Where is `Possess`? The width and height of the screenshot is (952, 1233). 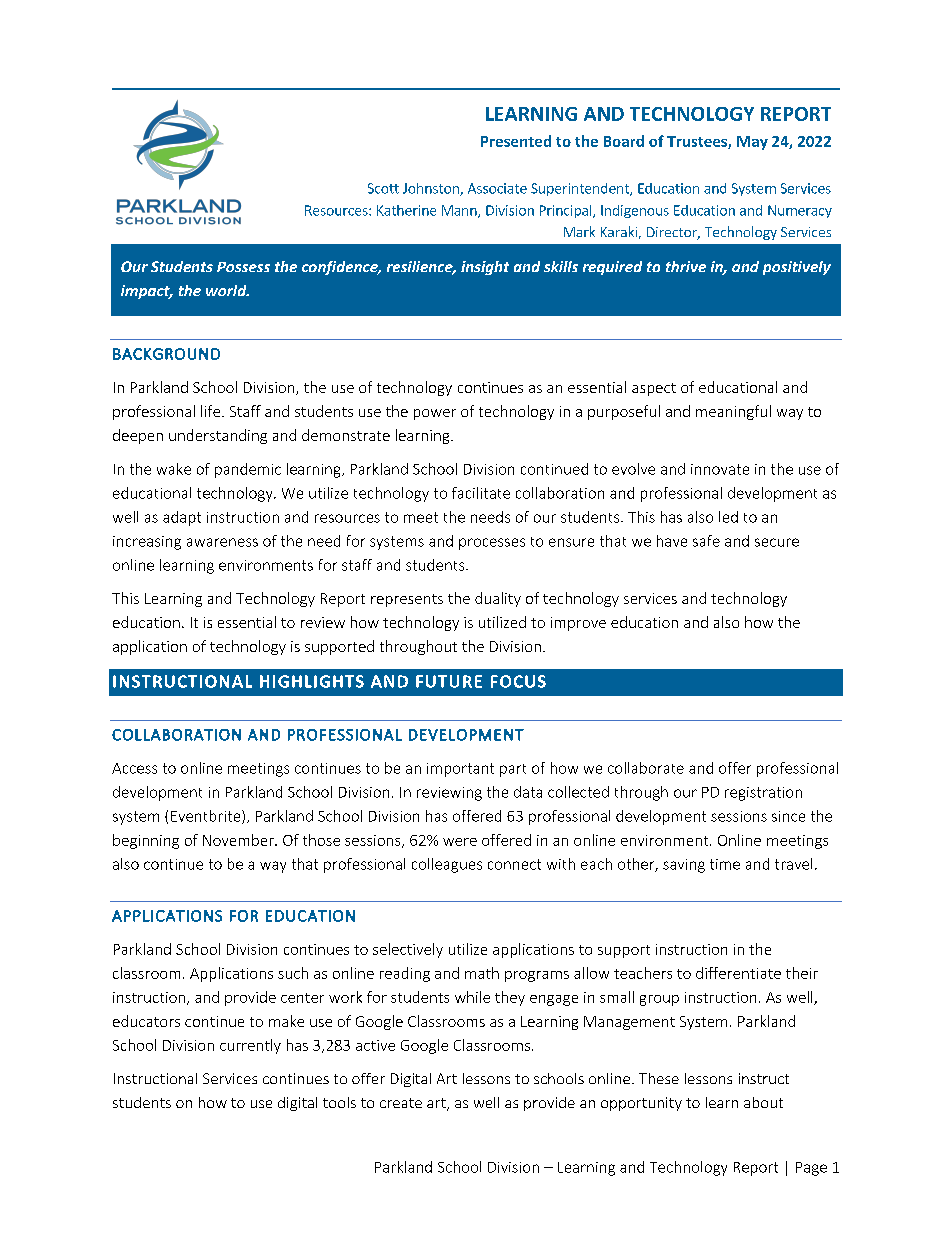 Possess is located at coordinates (243, 267).
